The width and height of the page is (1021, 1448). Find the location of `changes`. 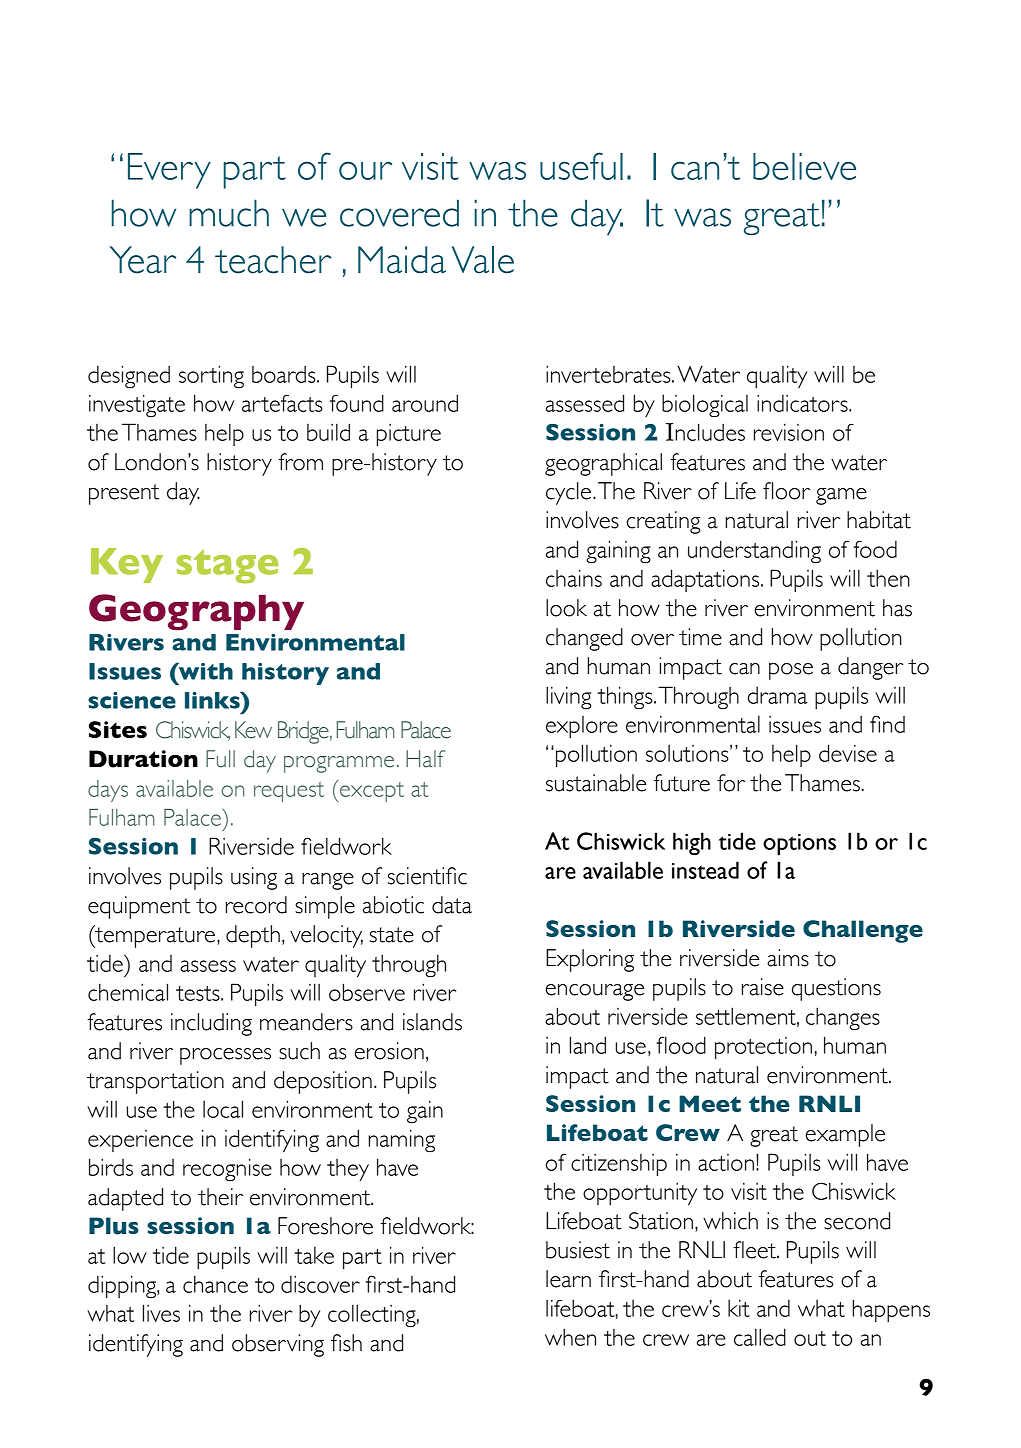

changes is located at coordinates (843, 1019).
